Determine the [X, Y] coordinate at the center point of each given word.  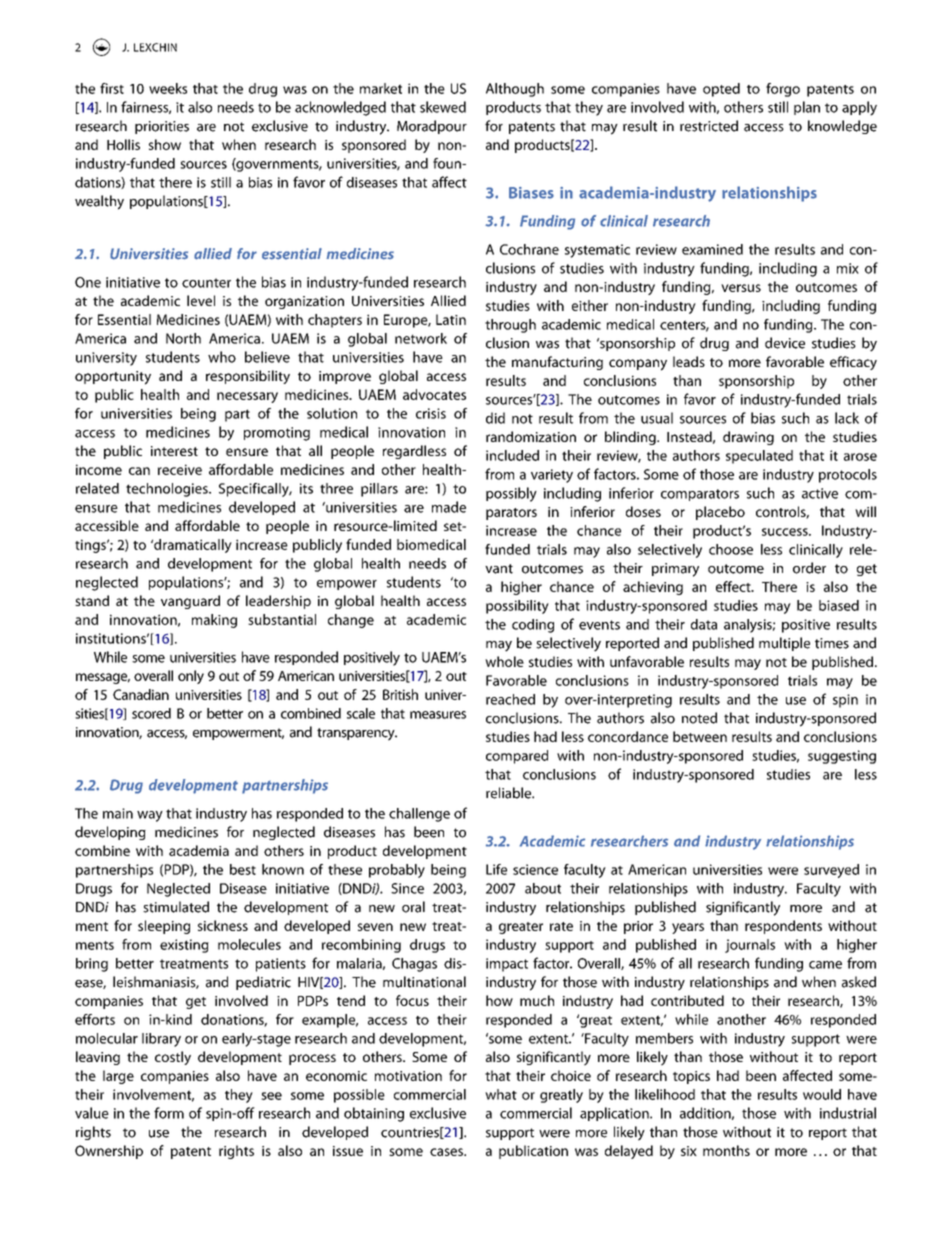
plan [807, 108]
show [165, 144]
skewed [443, 107]
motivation [408, 1076]
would [822, 1094]
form [169, 1113]
